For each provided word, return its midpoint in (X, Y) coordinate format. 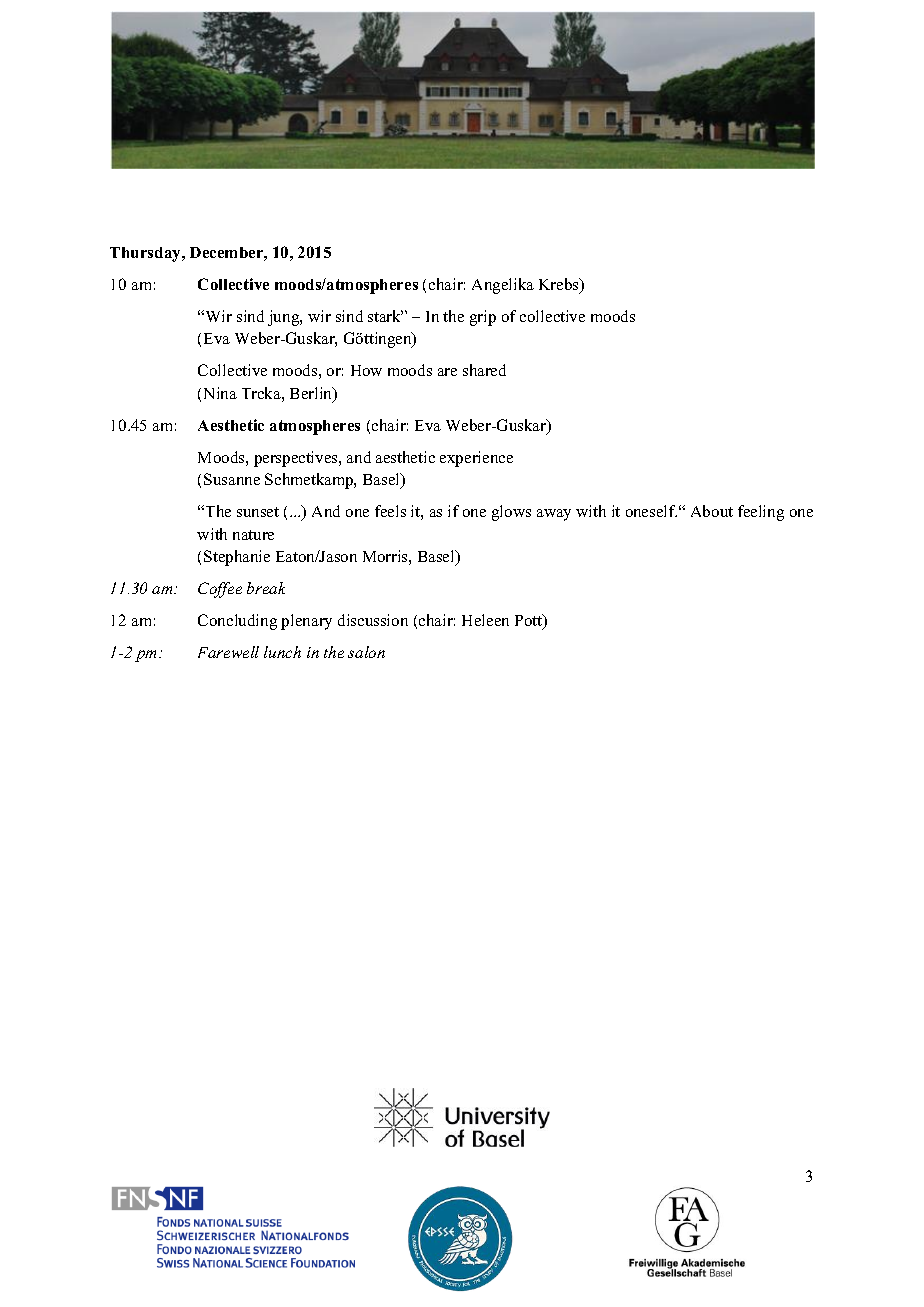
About (712, 511)
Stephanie (237, 558)
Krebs (560, 285)
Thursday (147, 254)
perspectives (297, 459)
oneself (651, 511)
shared (484, 370)
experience (476, 459)
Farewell (228, 652)
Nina (220, 393)
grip (483, 318)
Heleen (485, 620)
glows (511, 513)
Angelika (503, 286)
